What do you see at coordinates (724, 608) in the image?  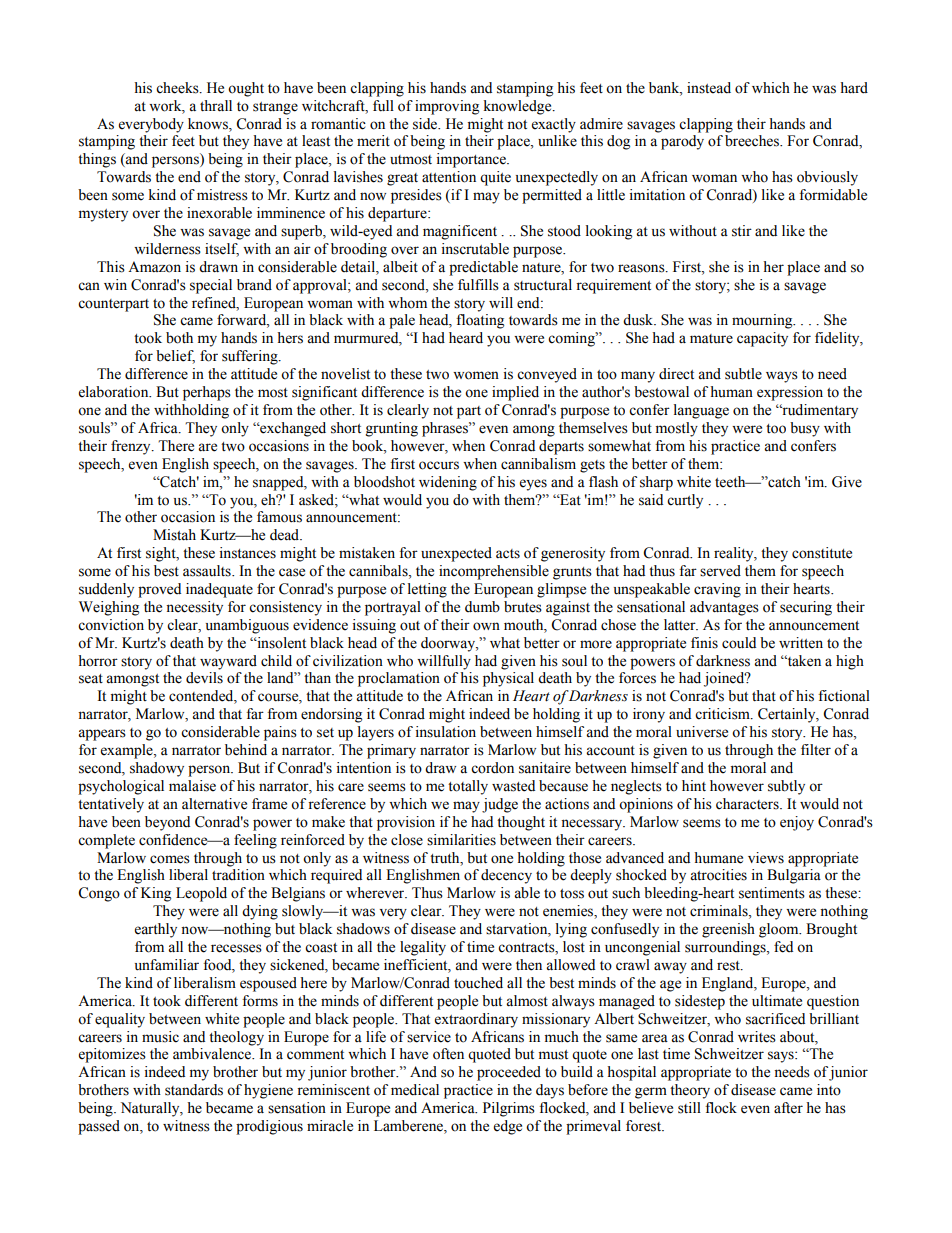 I see `advantages` at bounding box center [724, 608].
